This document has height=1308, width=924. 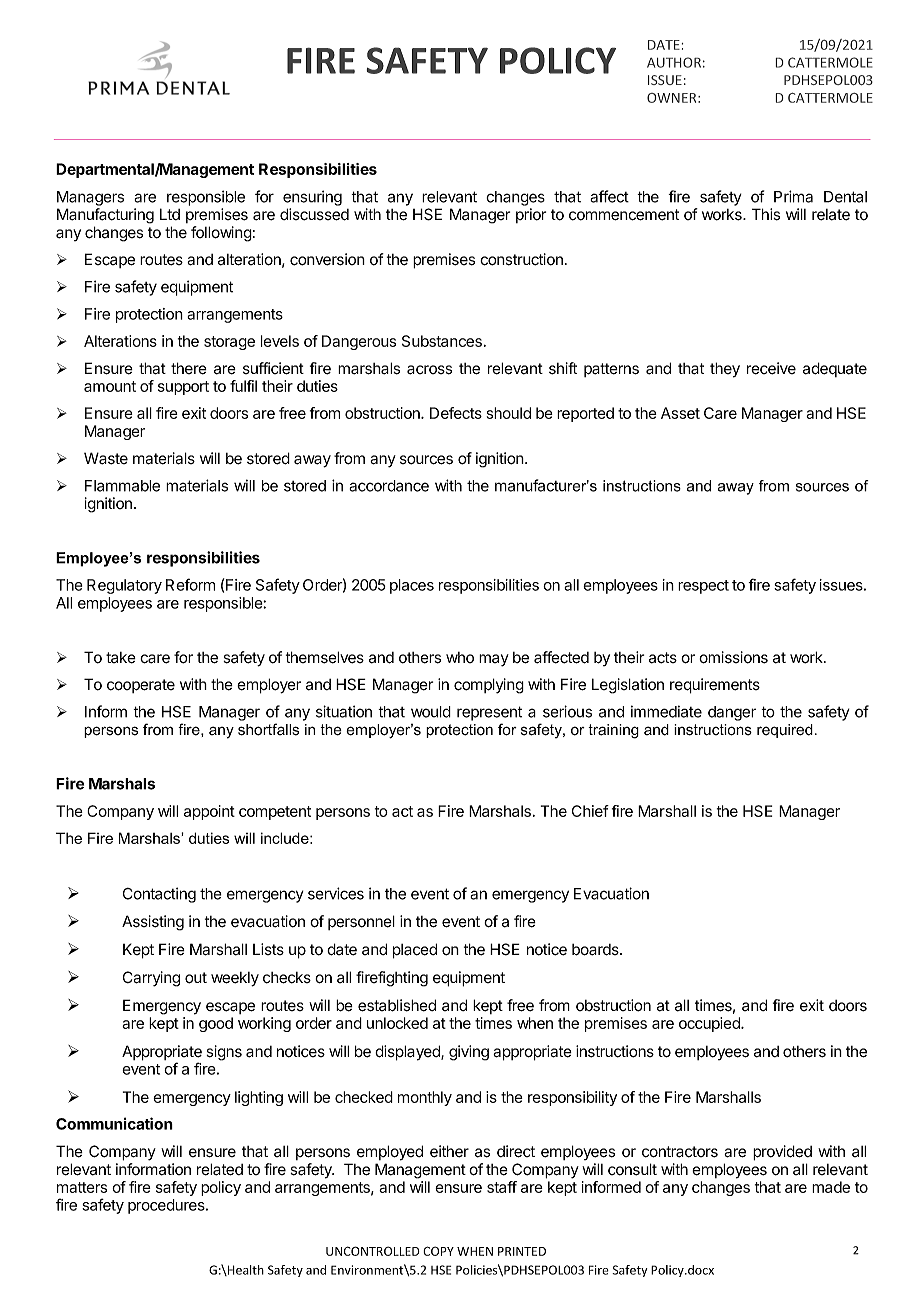 What do you see at coordinates (141, 686) in the document?
I see `cooperate` at bounding box center [141, 686].
